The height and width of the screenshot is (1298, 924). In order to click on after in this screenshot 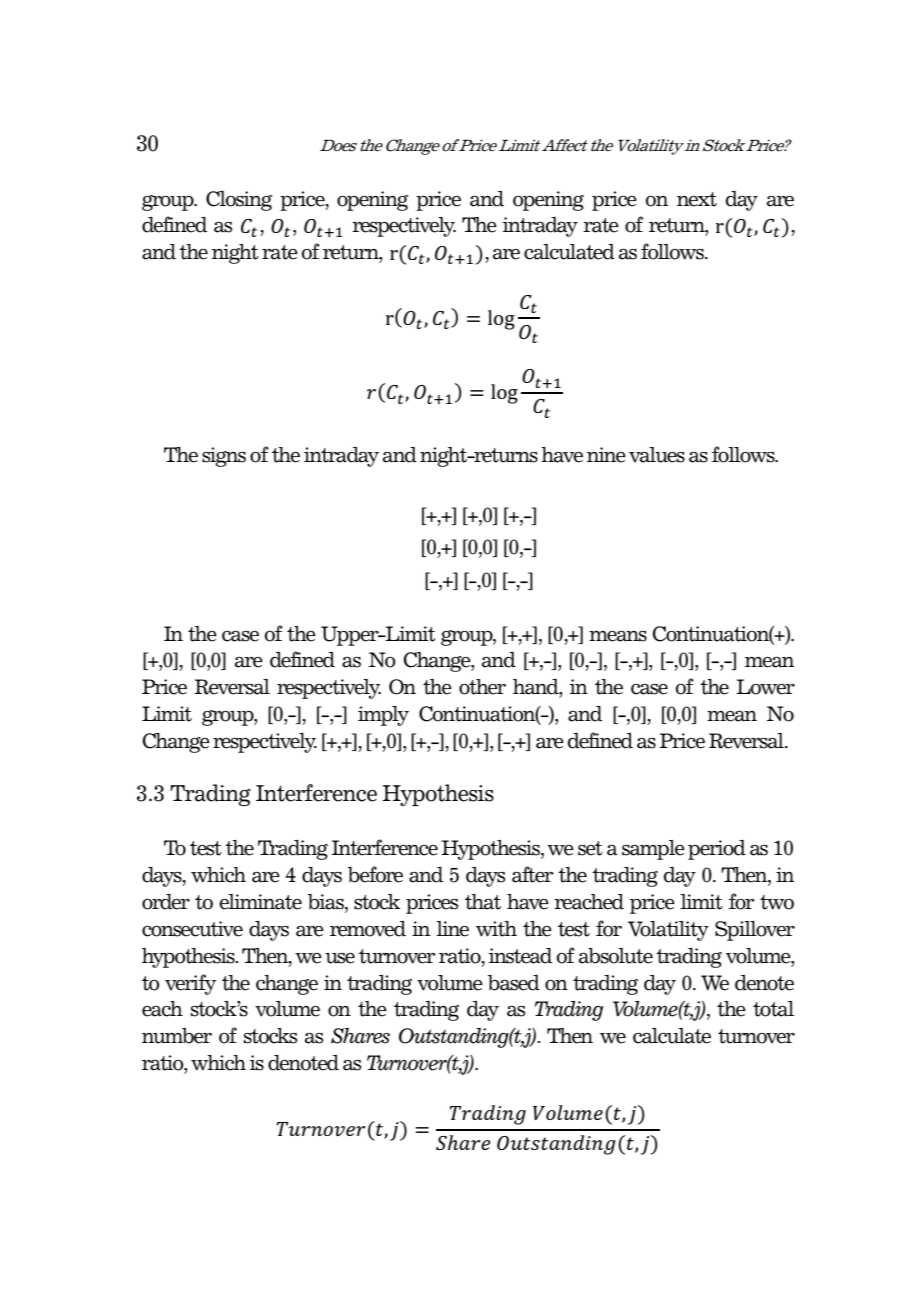, I will do `click(533, 874)`.
